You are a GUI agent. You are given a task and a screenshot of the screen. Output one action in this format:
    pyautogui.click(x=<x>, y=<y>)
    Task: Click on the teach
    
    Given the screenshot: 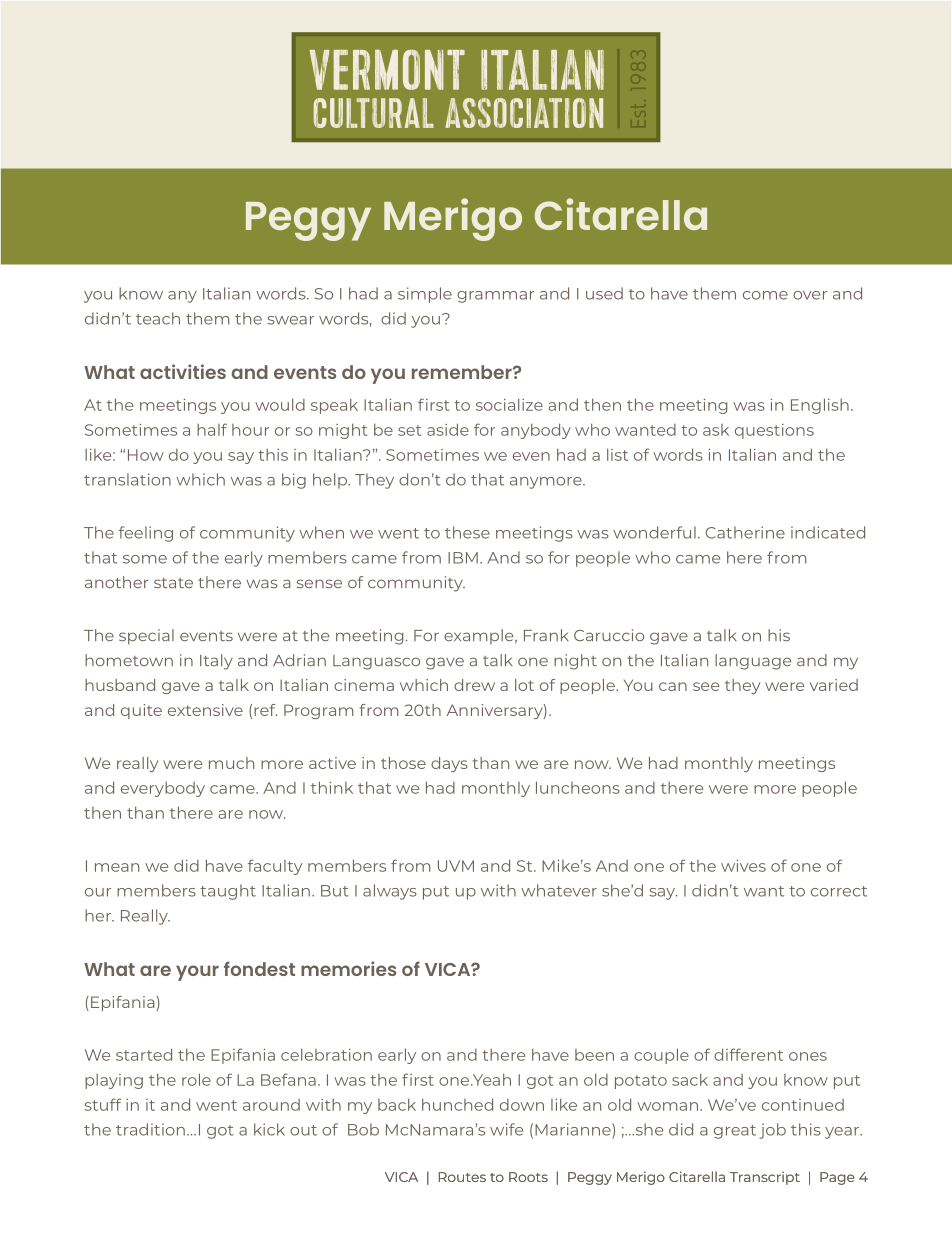 What is the action you would take?
    pyautogui.click(x=158, y=318)
